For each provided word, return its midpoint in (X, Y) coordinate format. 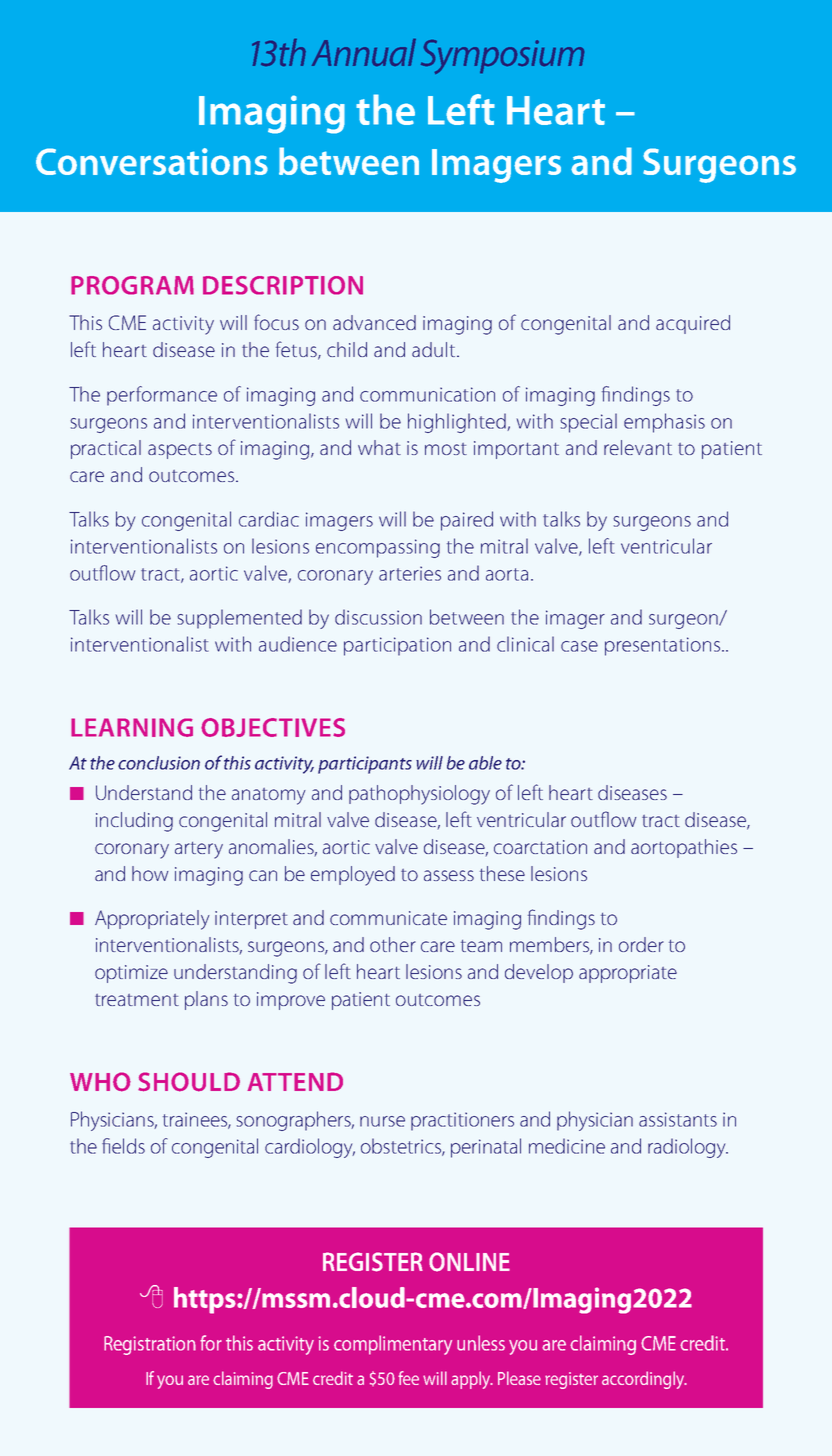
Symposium (502, 57)
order (641, 944)
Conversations (152, 161)
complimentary (393, 1345)
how (150, 873)
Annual (364, 52)
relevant (638, 447)
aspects (180, 451)
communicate (388, 918)
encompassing (378, 548)
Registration (150, 1345)
